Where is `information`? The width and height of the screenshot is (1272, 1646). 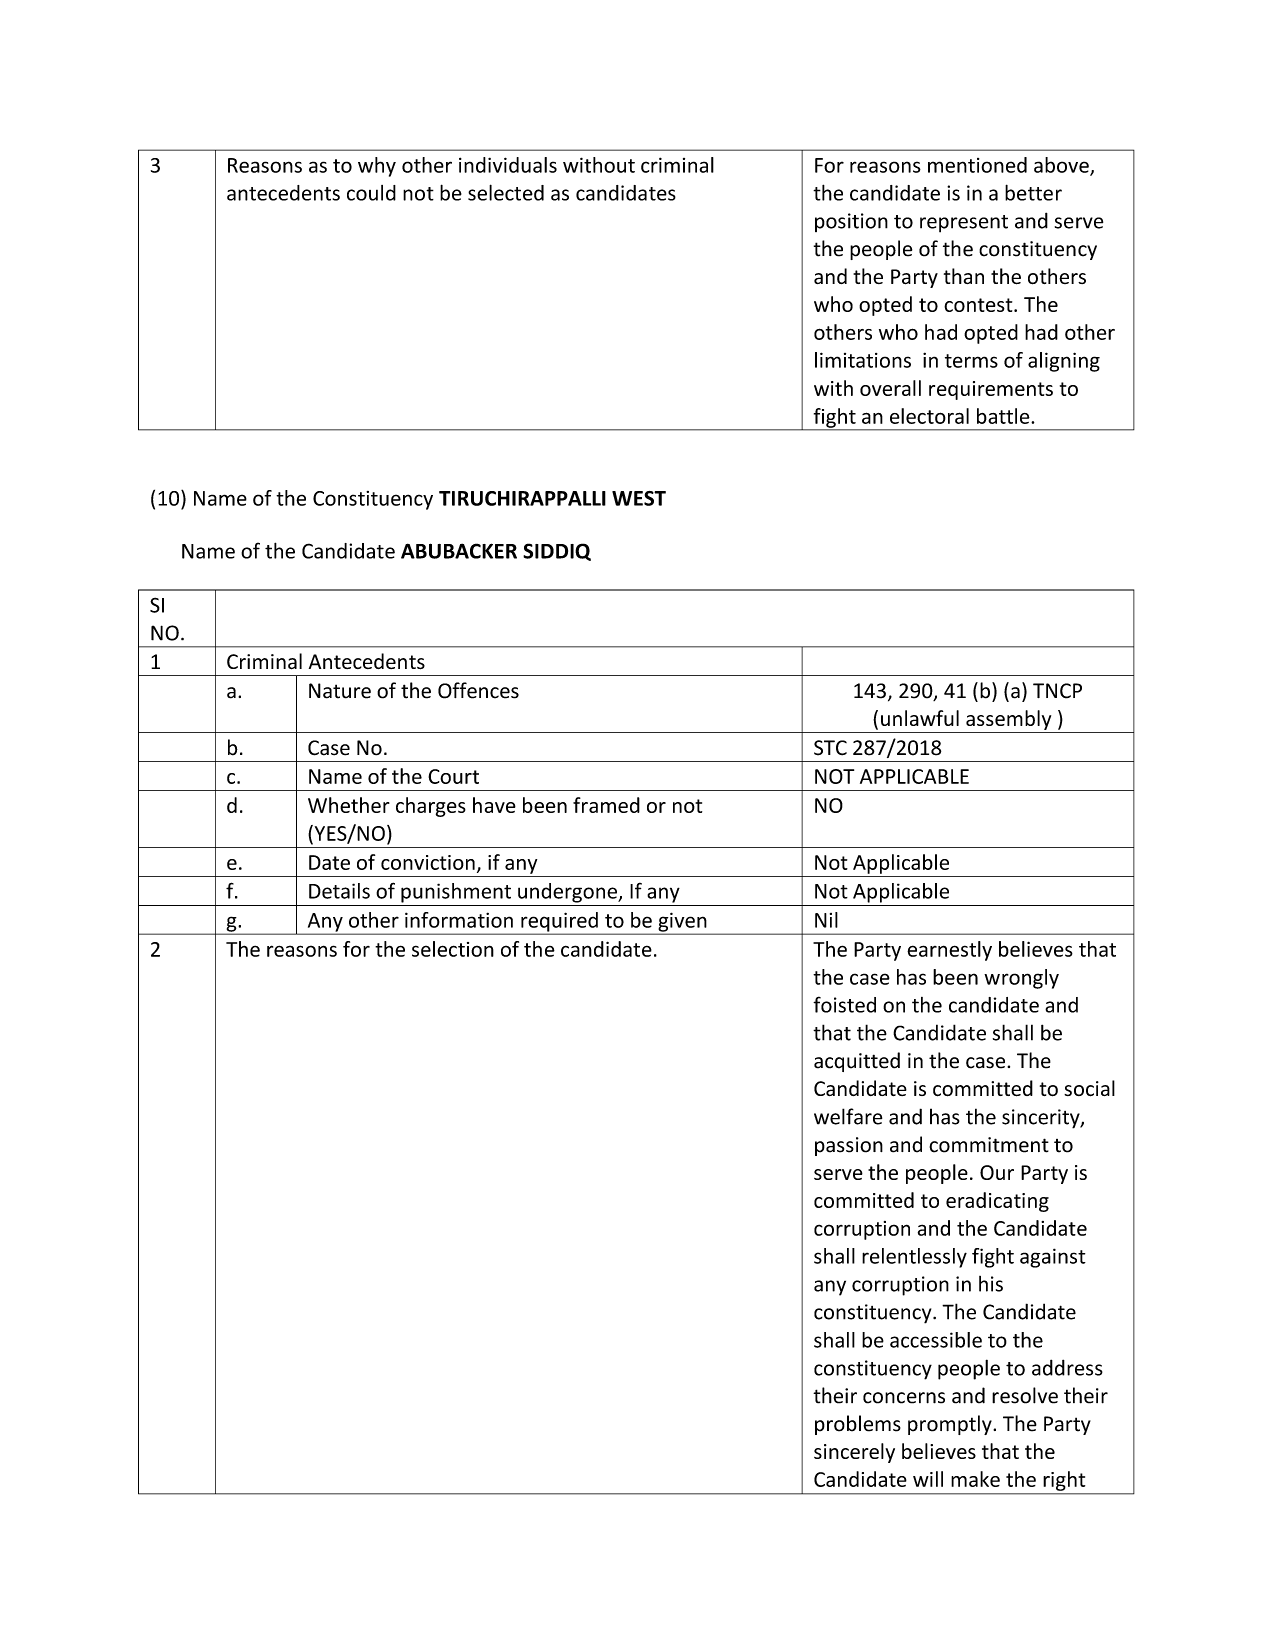 information is located at coordinates (459, 920).
